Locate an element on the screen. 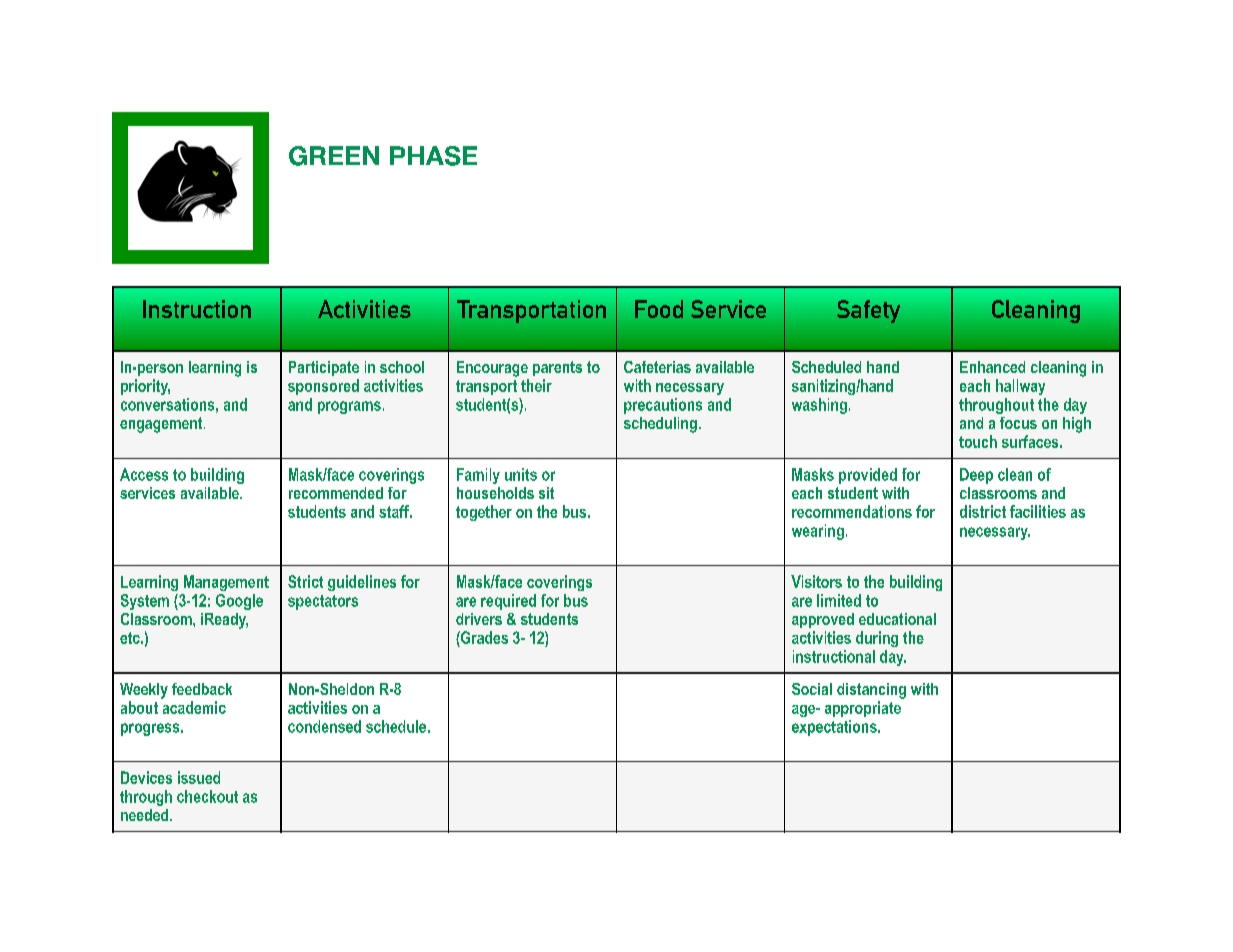 The image size is (1233, 952). required is located at coordinates (508, 602).
